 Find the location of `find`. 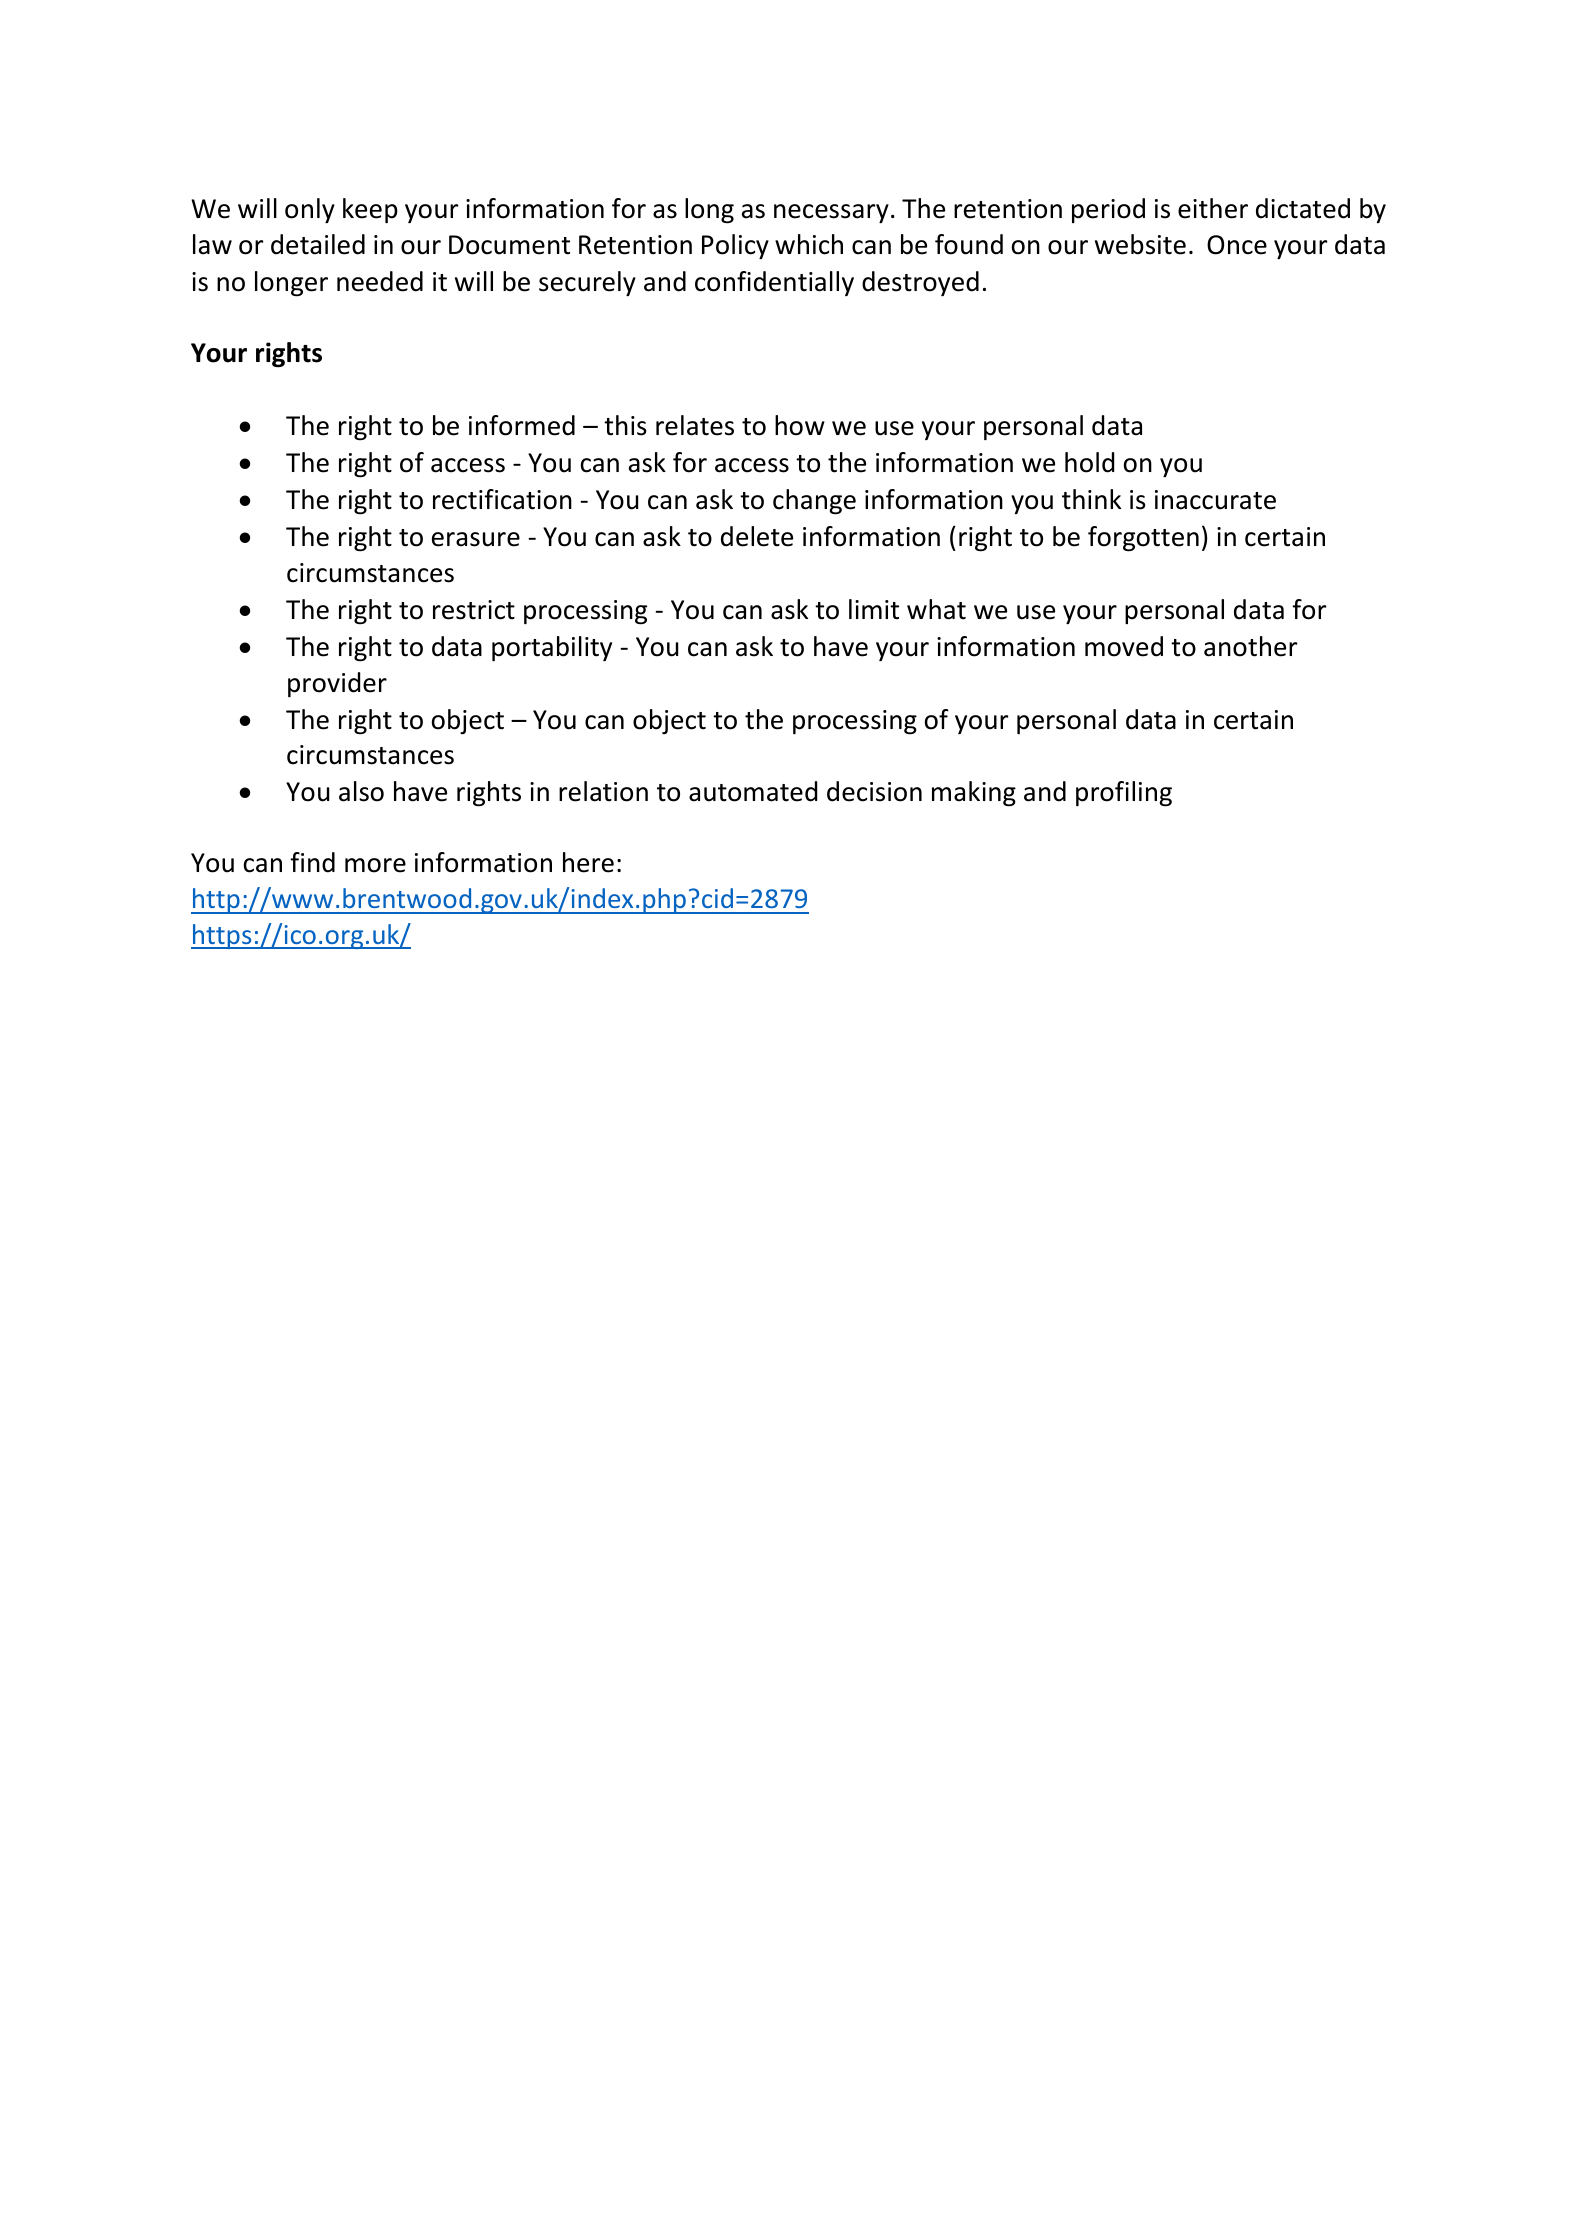

find is located at coordinates (312, 862).
